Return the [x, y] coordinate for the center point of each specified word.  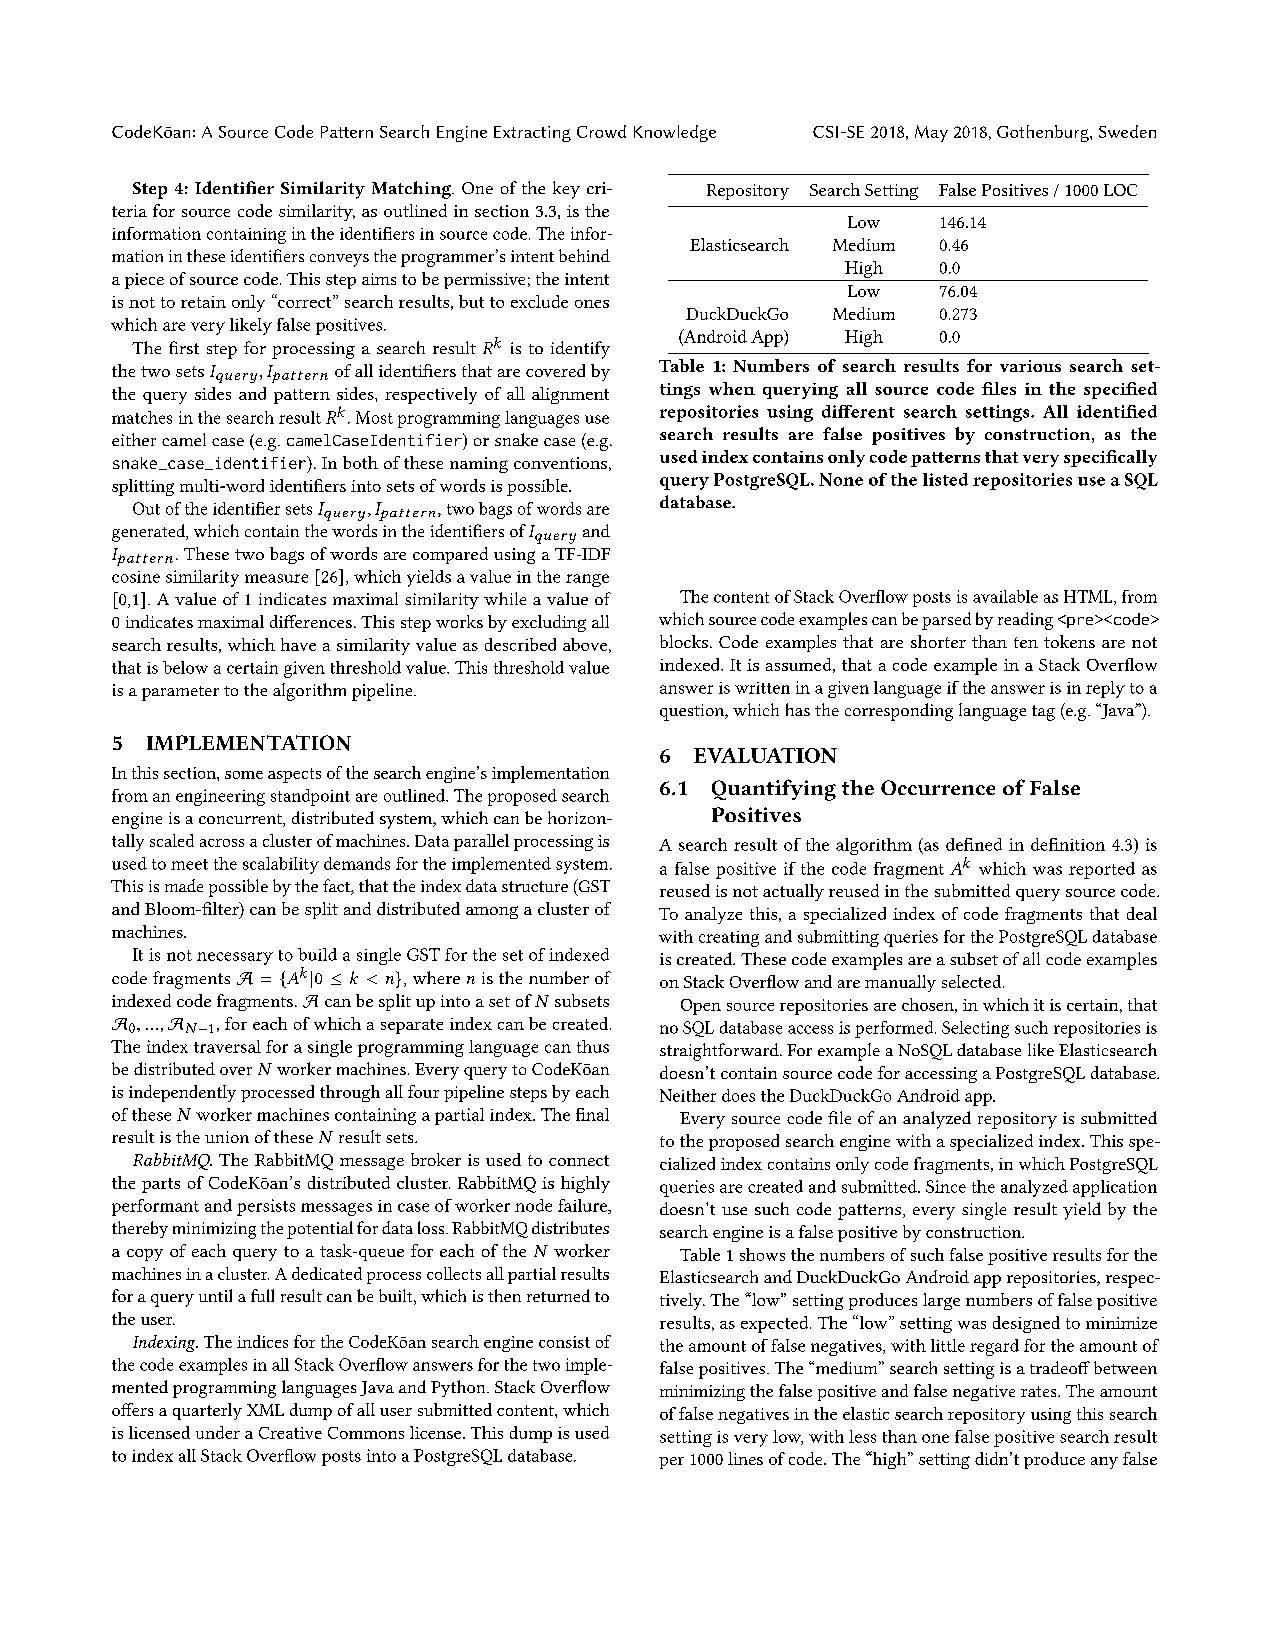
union [227, 1137]
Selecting [975, 1029]
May [931, 133]
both [360, 462]
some [244, 775]
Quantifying [774, 790]
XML [265, 1410]
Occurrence [938, 787]
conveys [339, 260]
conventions [560, 463]
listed [945, 479]
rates [1040, 1391]
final [592, 1114]
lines [745, 1458]
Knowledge [675, 133]
